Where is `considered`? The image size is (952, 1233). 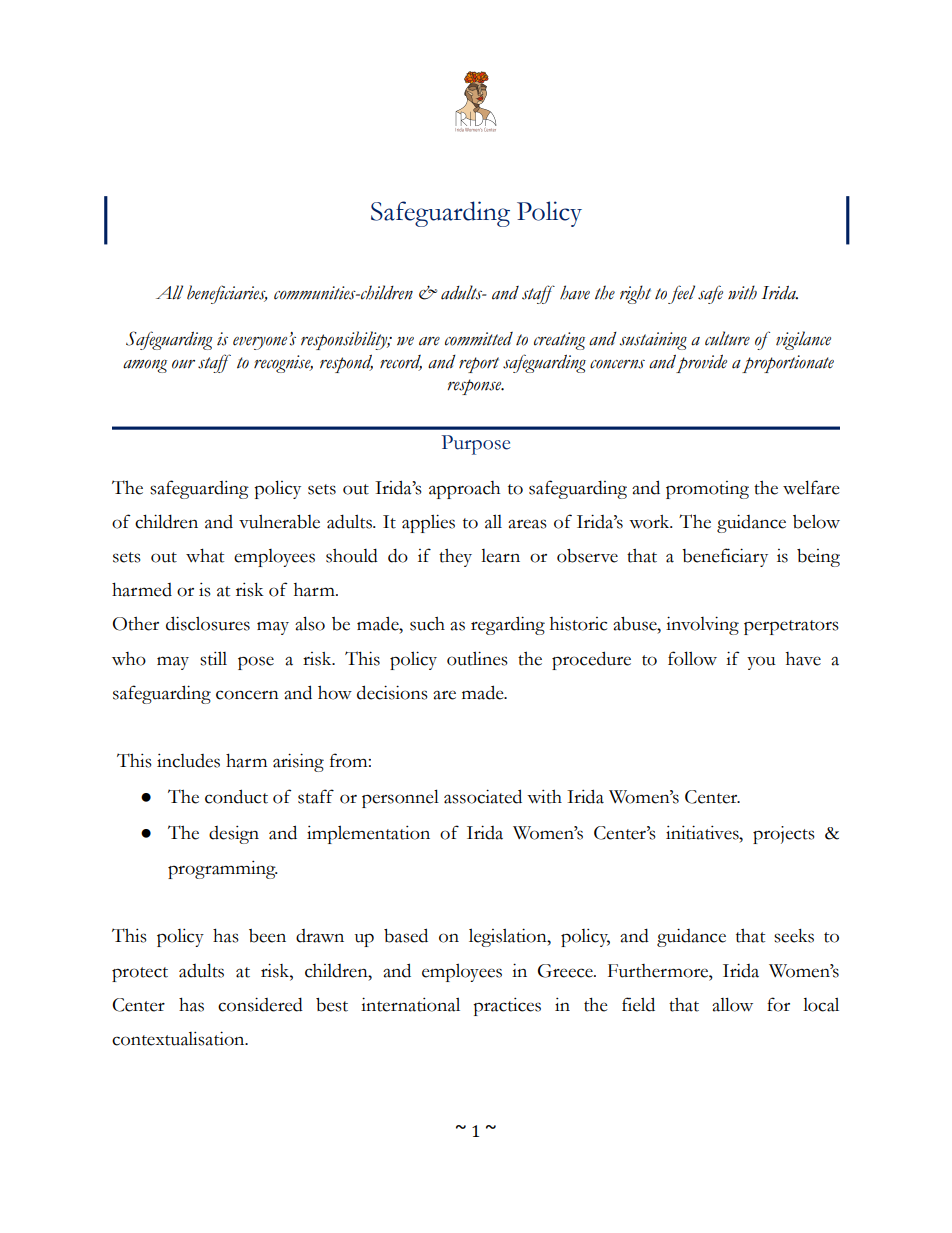 considered is located at coordinates (260, 1004).
